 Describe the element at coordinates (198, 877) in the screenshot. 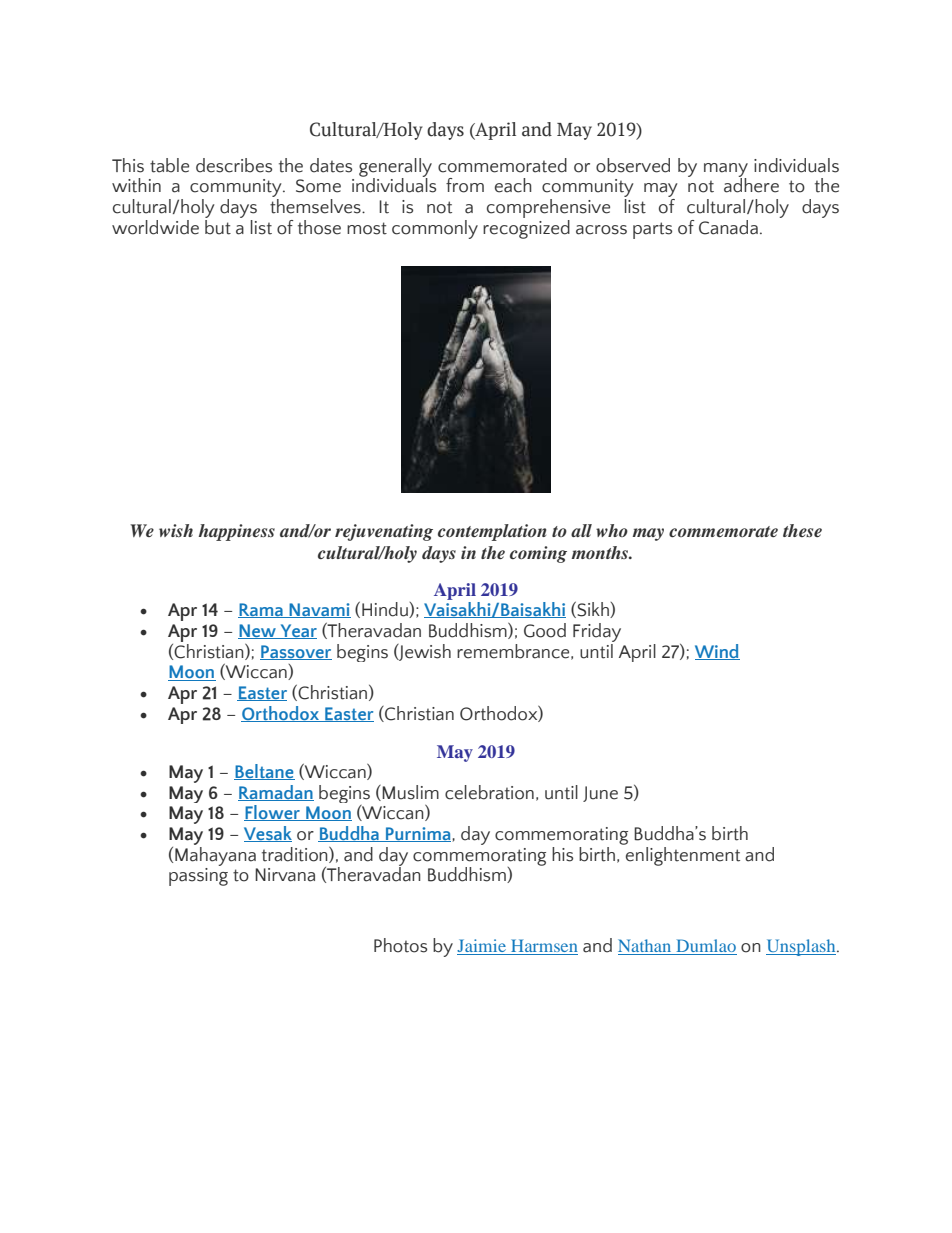

I see `passing` at that location.
